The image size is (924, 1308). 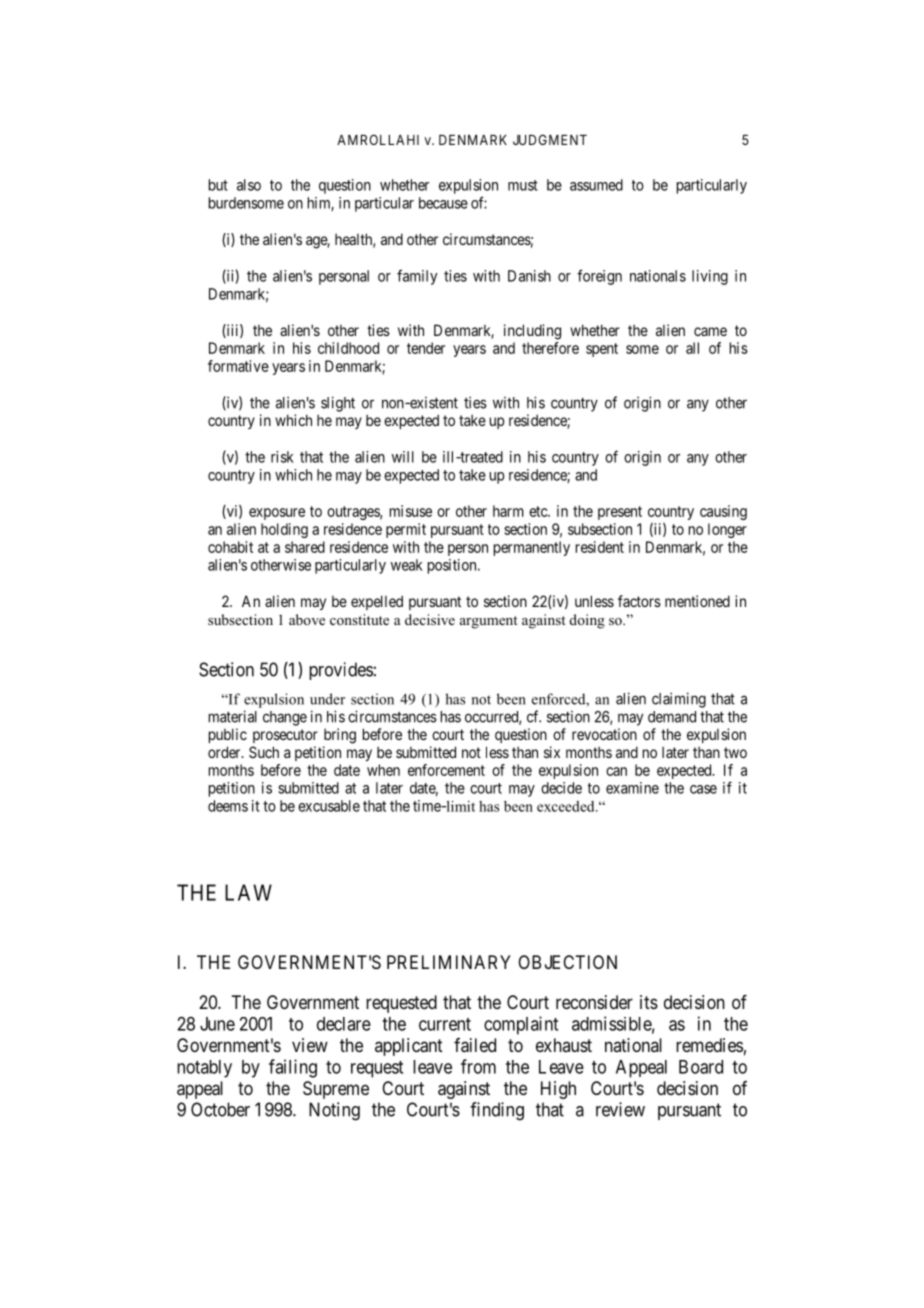 What do you see at coordinates (727, 530) in the screenshot?
I see `longer` at bounding box center [727, 530].
